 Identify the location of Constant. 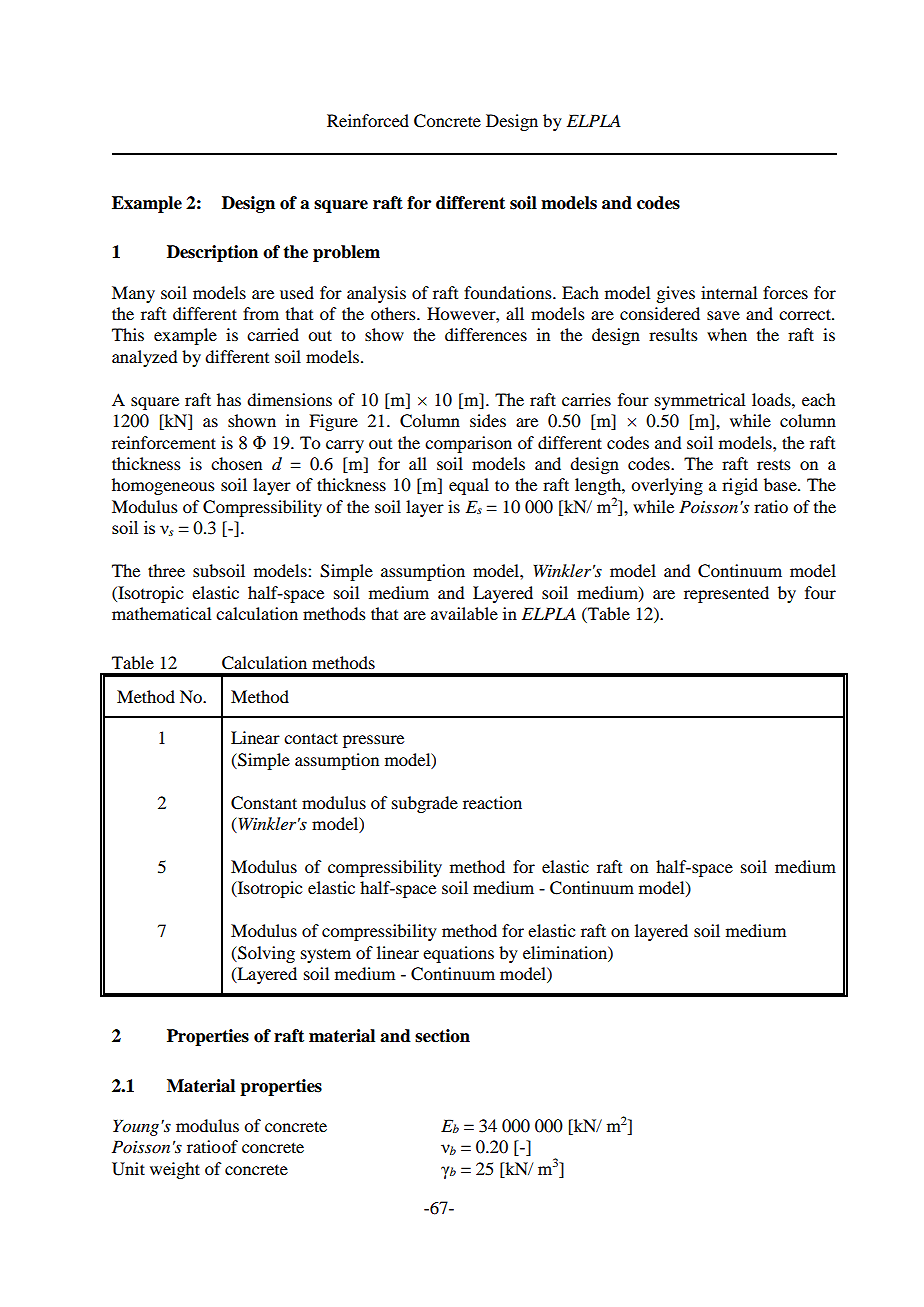
(264, 803).
